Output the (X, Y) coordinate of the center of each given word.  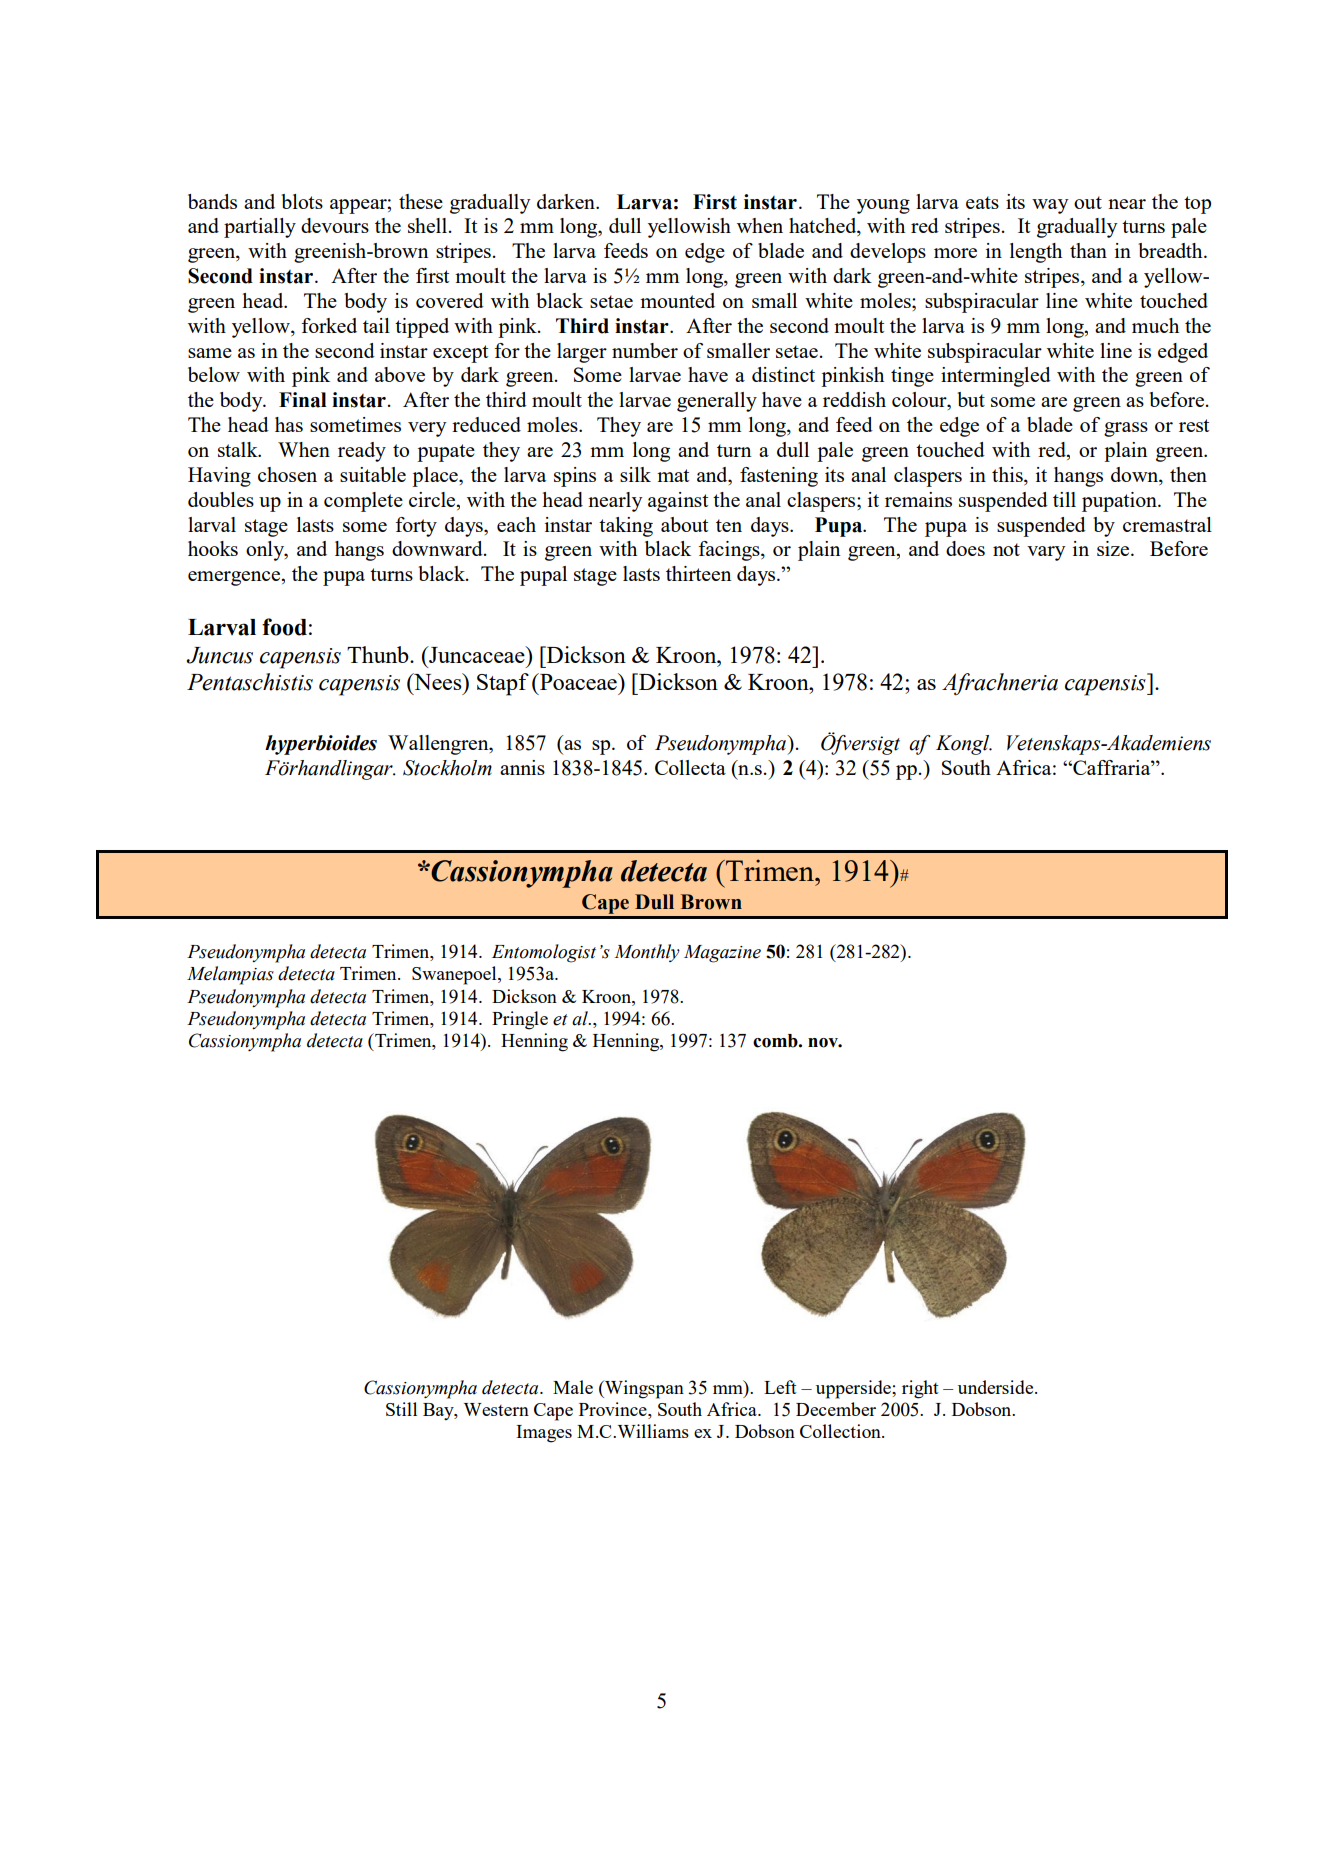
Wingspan (643, 1389)
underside (997, 1387)
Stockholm (447, 768)
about (684, 524)
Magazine (722, 954)
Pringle (520, 1020)
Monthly (647, 953)
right (920, 1389)
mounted (677, 300)
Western (496, 1409)
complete (363, 502)
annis (522, 767)
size (1114, 548)
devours (335, 225)
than (1088, 250)
